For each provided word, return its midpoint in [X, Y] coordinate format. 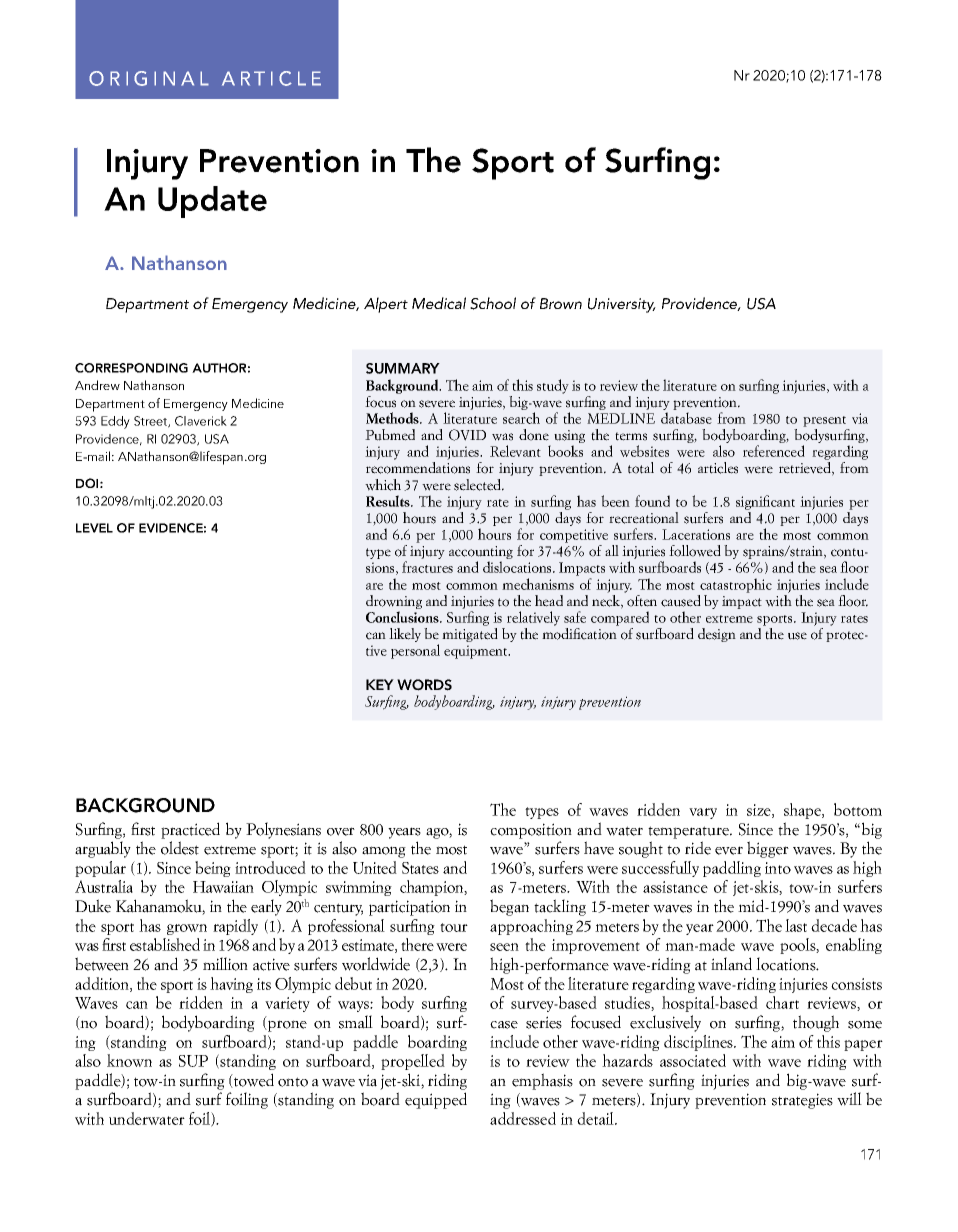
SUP [193, 1061]
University [622, 305]
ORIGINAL [149, 78]
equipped [436, 1100]
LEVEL [94, 528]
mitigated [470, 635]
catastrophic [736, 585]
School [493, 303]
